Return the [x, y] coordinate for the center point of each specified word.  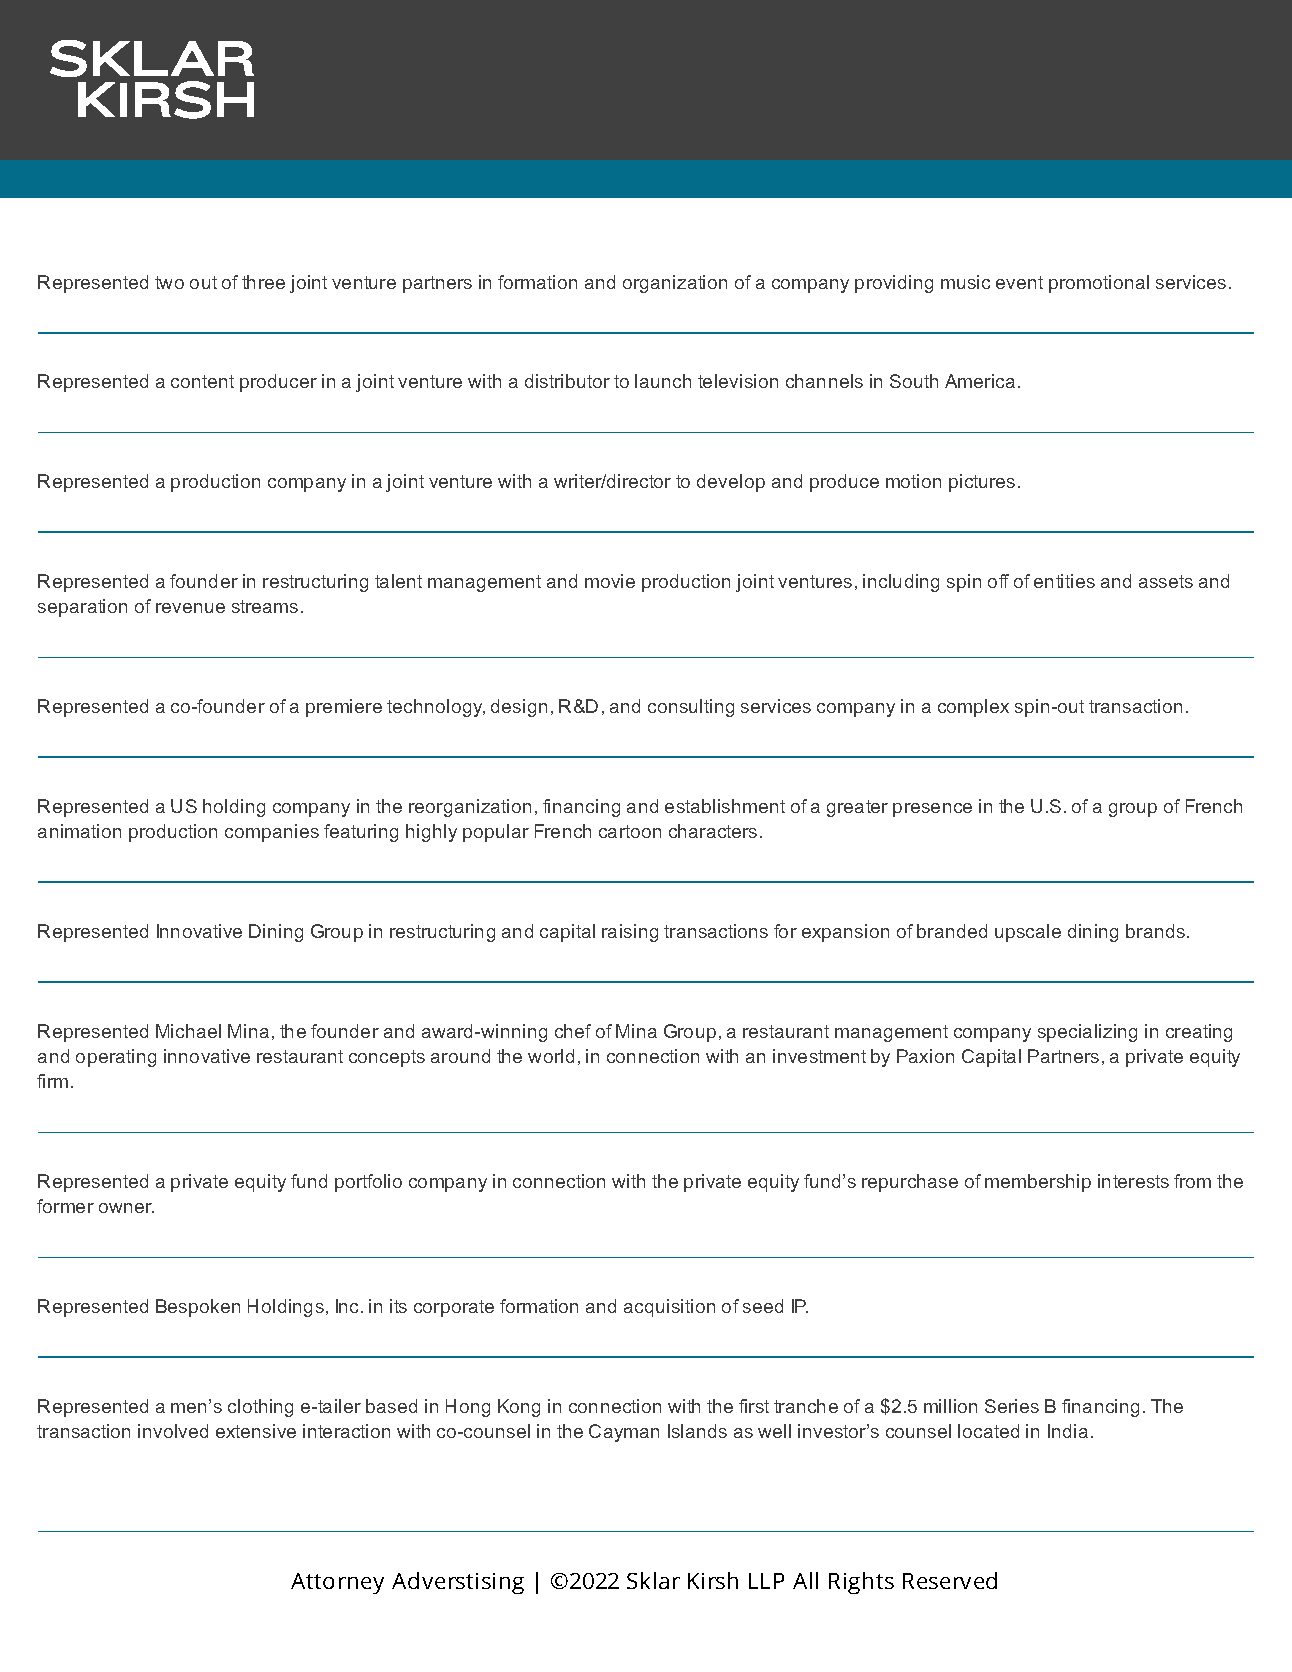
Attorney [337, 1583]
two [169, 282]
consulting [691, 708]
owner [126, 1208]
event [1019, 282]
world [551, 1056]
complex [973, 708]
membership [1038, 1183]
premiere [344, 708]
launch [663, 381]
